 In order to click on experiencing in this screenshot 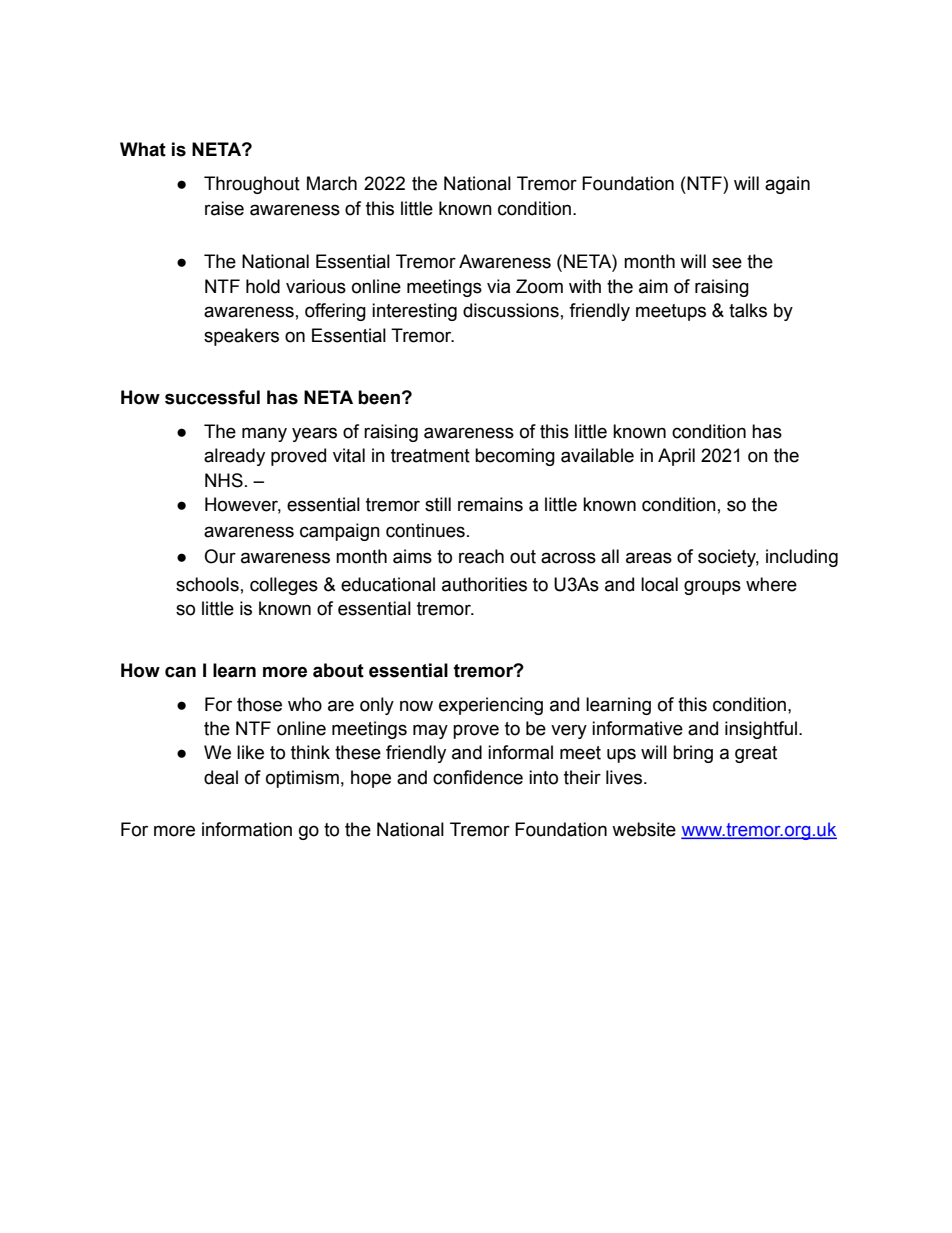, I will do `click(491, 706)`.
